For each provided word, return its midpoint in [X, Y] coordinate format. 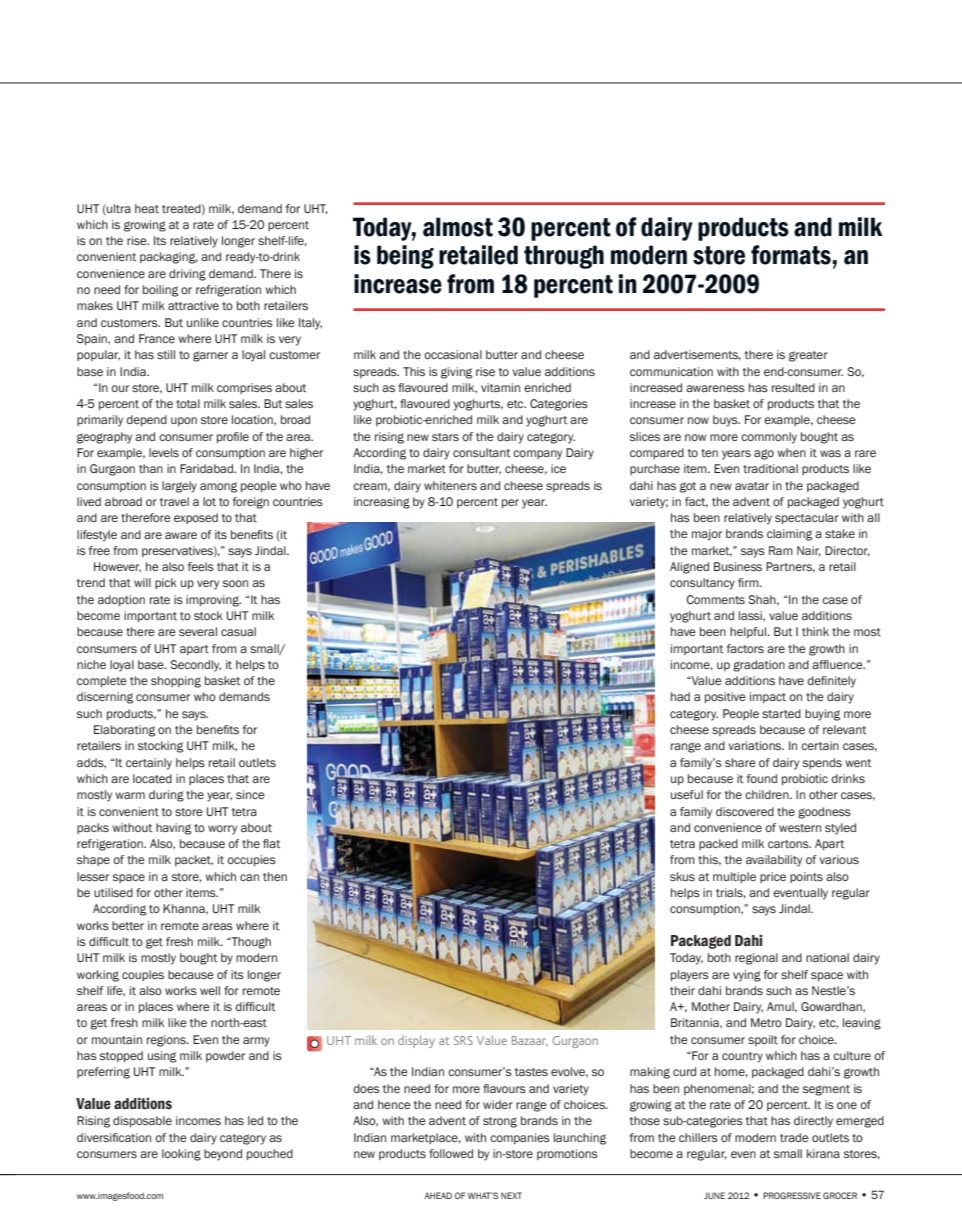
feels [201, 566]
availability [774, 861]
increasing [382, 503]
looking [181, 1155]
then [275, 876]
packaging [169, 258]
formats [791, 255]
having [173, 829]
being [405, 257]
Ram [781, 550]
